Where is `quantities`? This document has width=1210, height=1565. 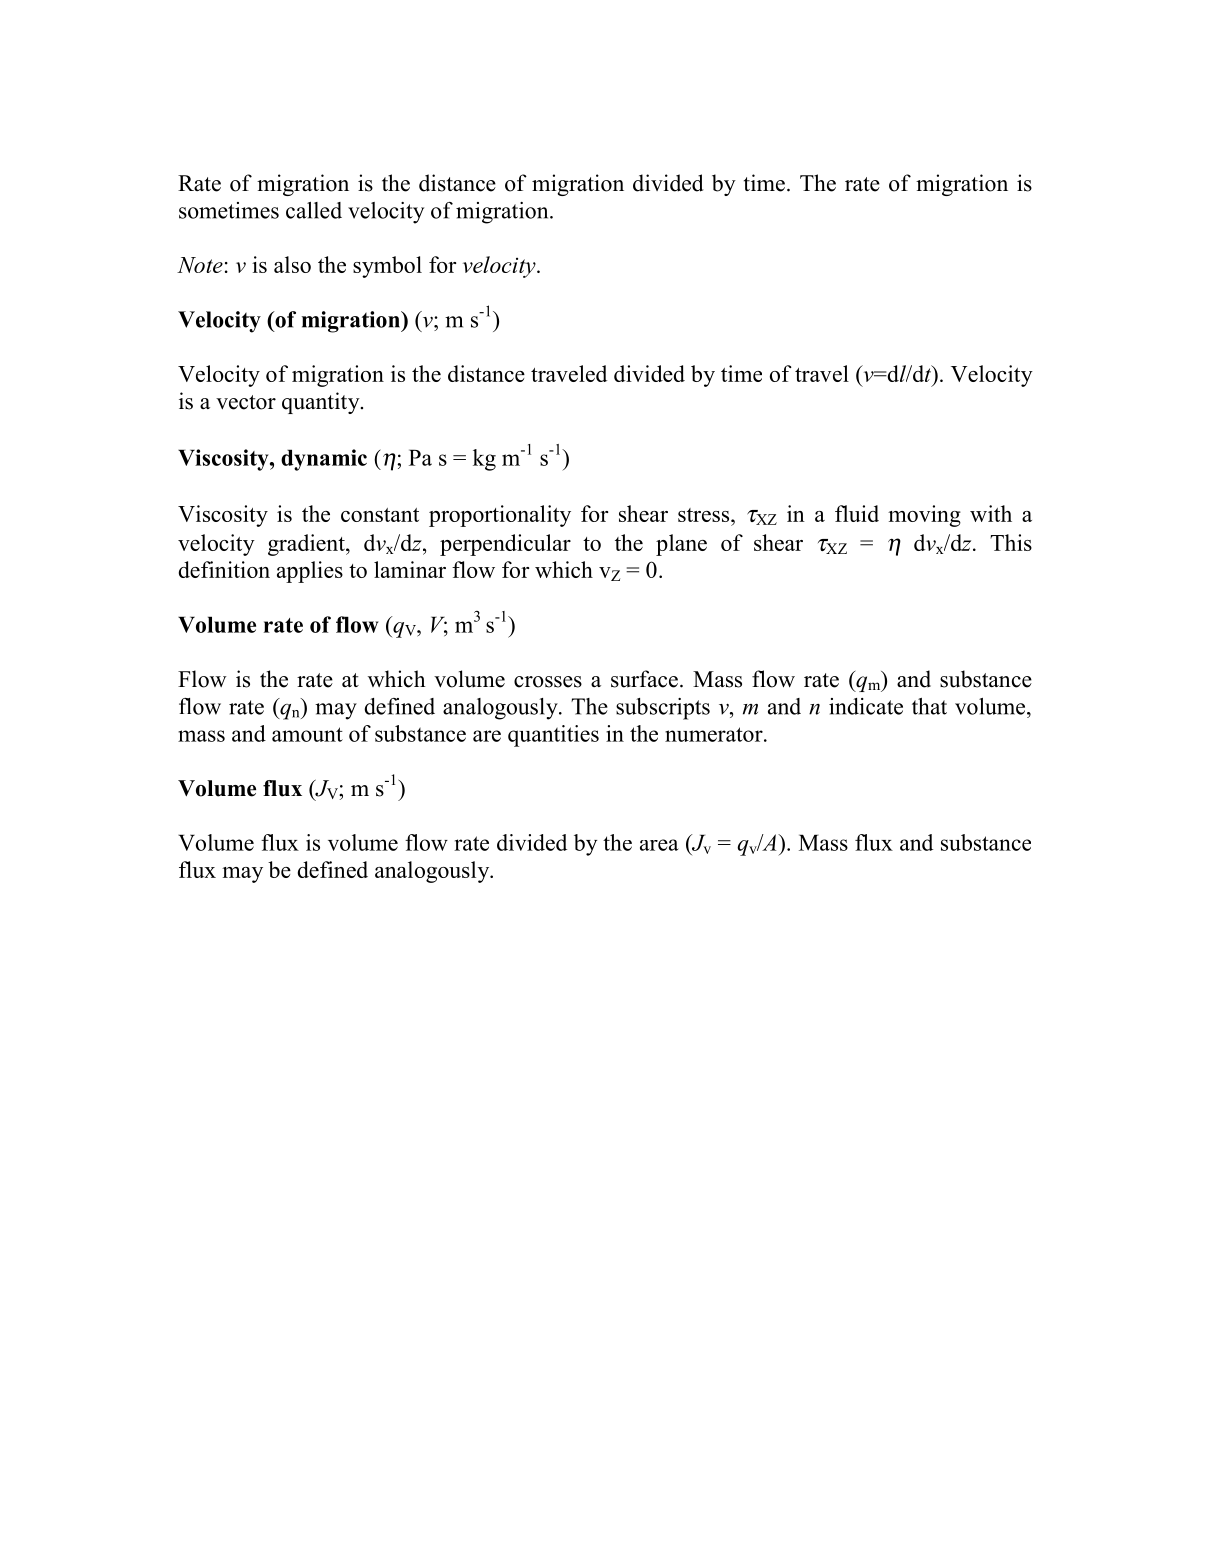 quantities is located at coordinates (553, 736).
